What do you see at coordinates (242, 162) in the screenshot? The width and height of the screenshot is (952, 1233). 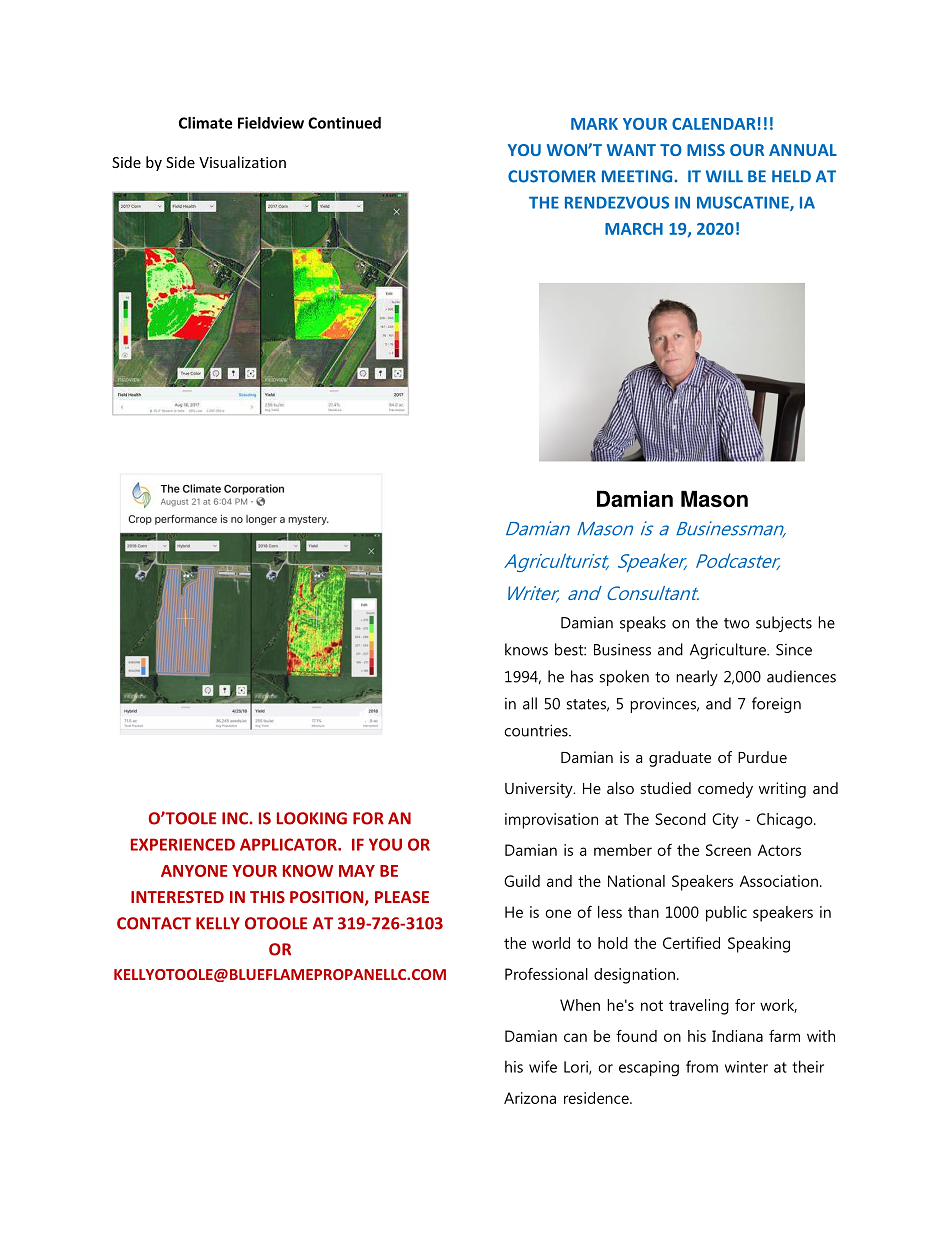 I see `Visualization` at bounding box center [242, 162].
